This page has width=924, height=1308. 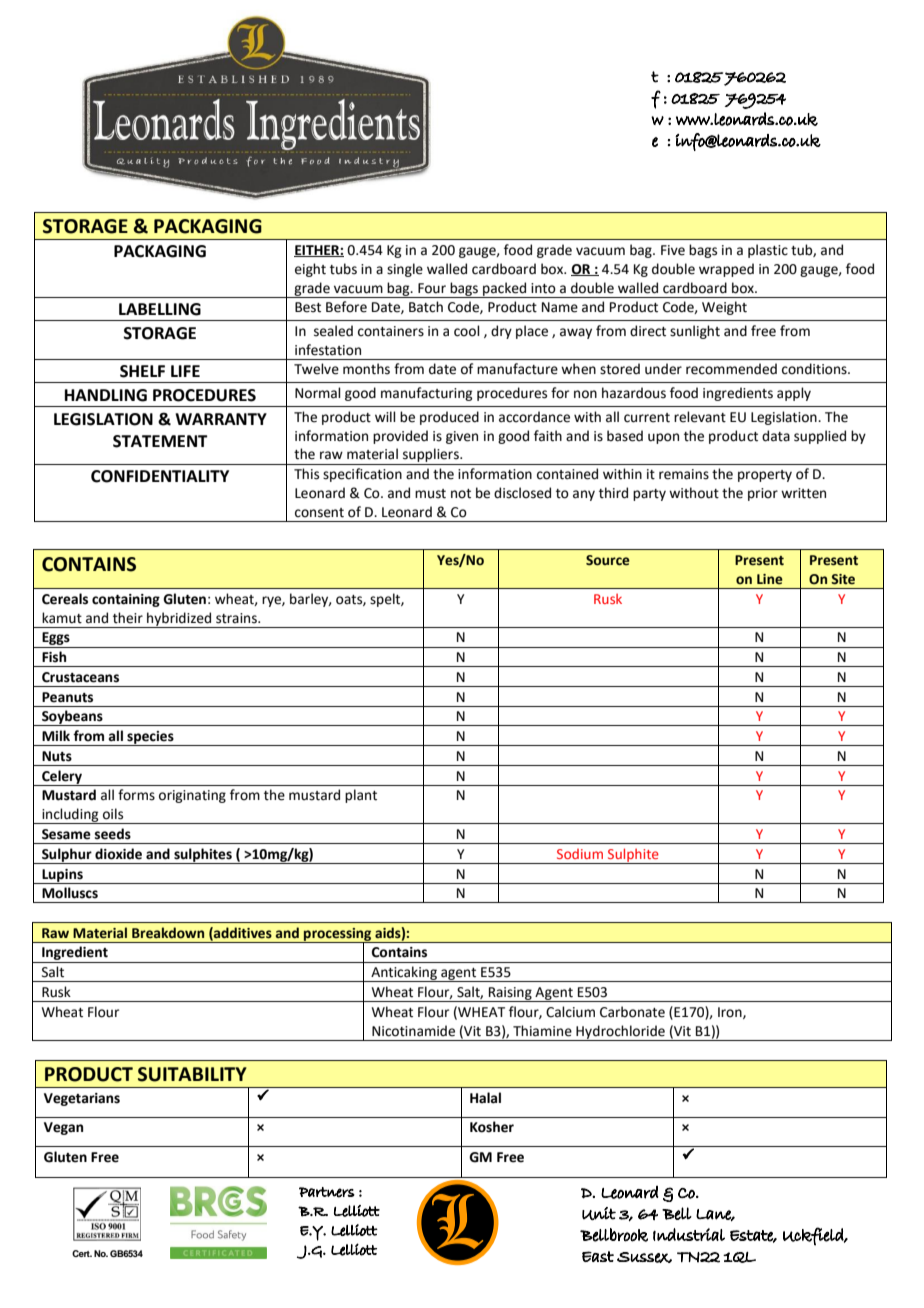 I want to click on Vegan, so click(x=63, y=1128).
